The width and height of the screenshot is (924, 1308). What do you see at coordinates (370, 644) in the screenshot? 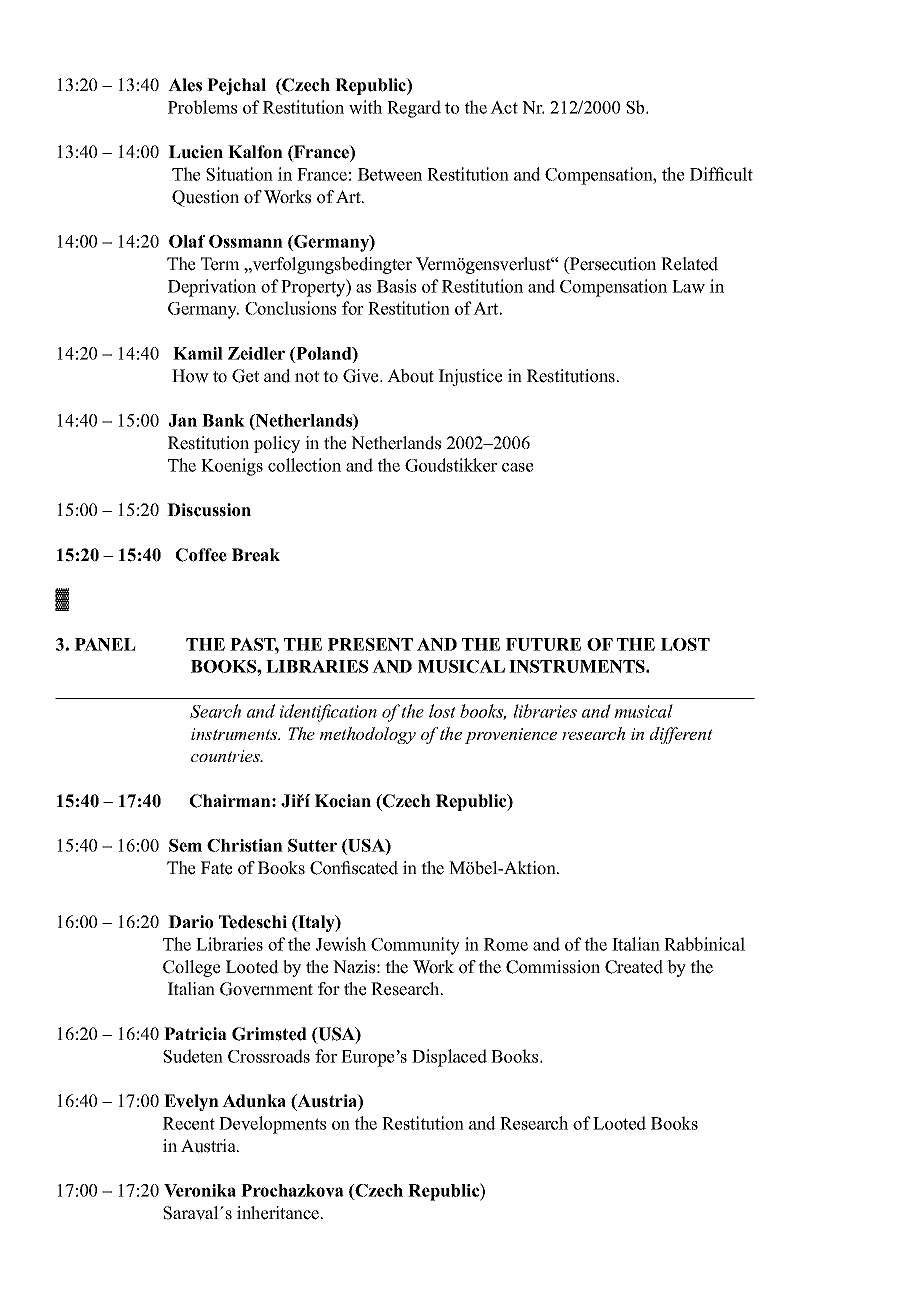
I see `PRESENT` at bounding box center [370, 644].
